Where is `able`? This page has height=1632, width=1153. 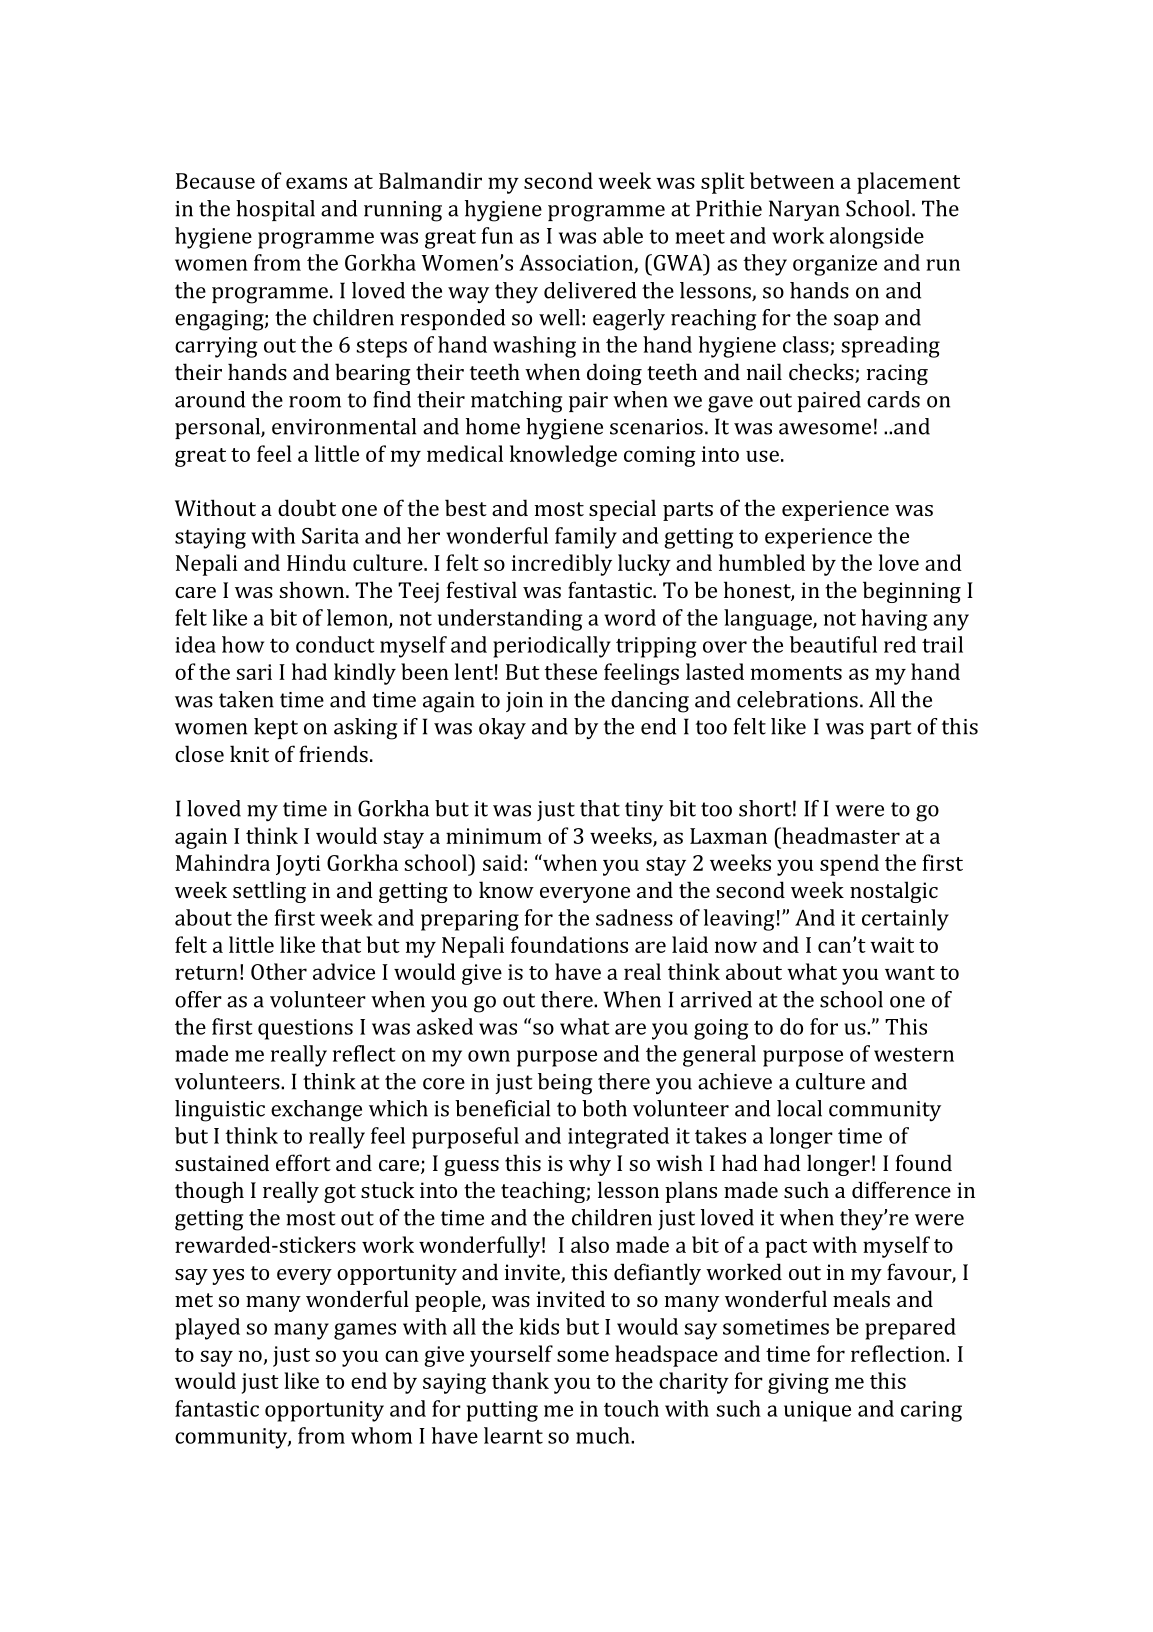
able is located at coordinates (623, 235).
